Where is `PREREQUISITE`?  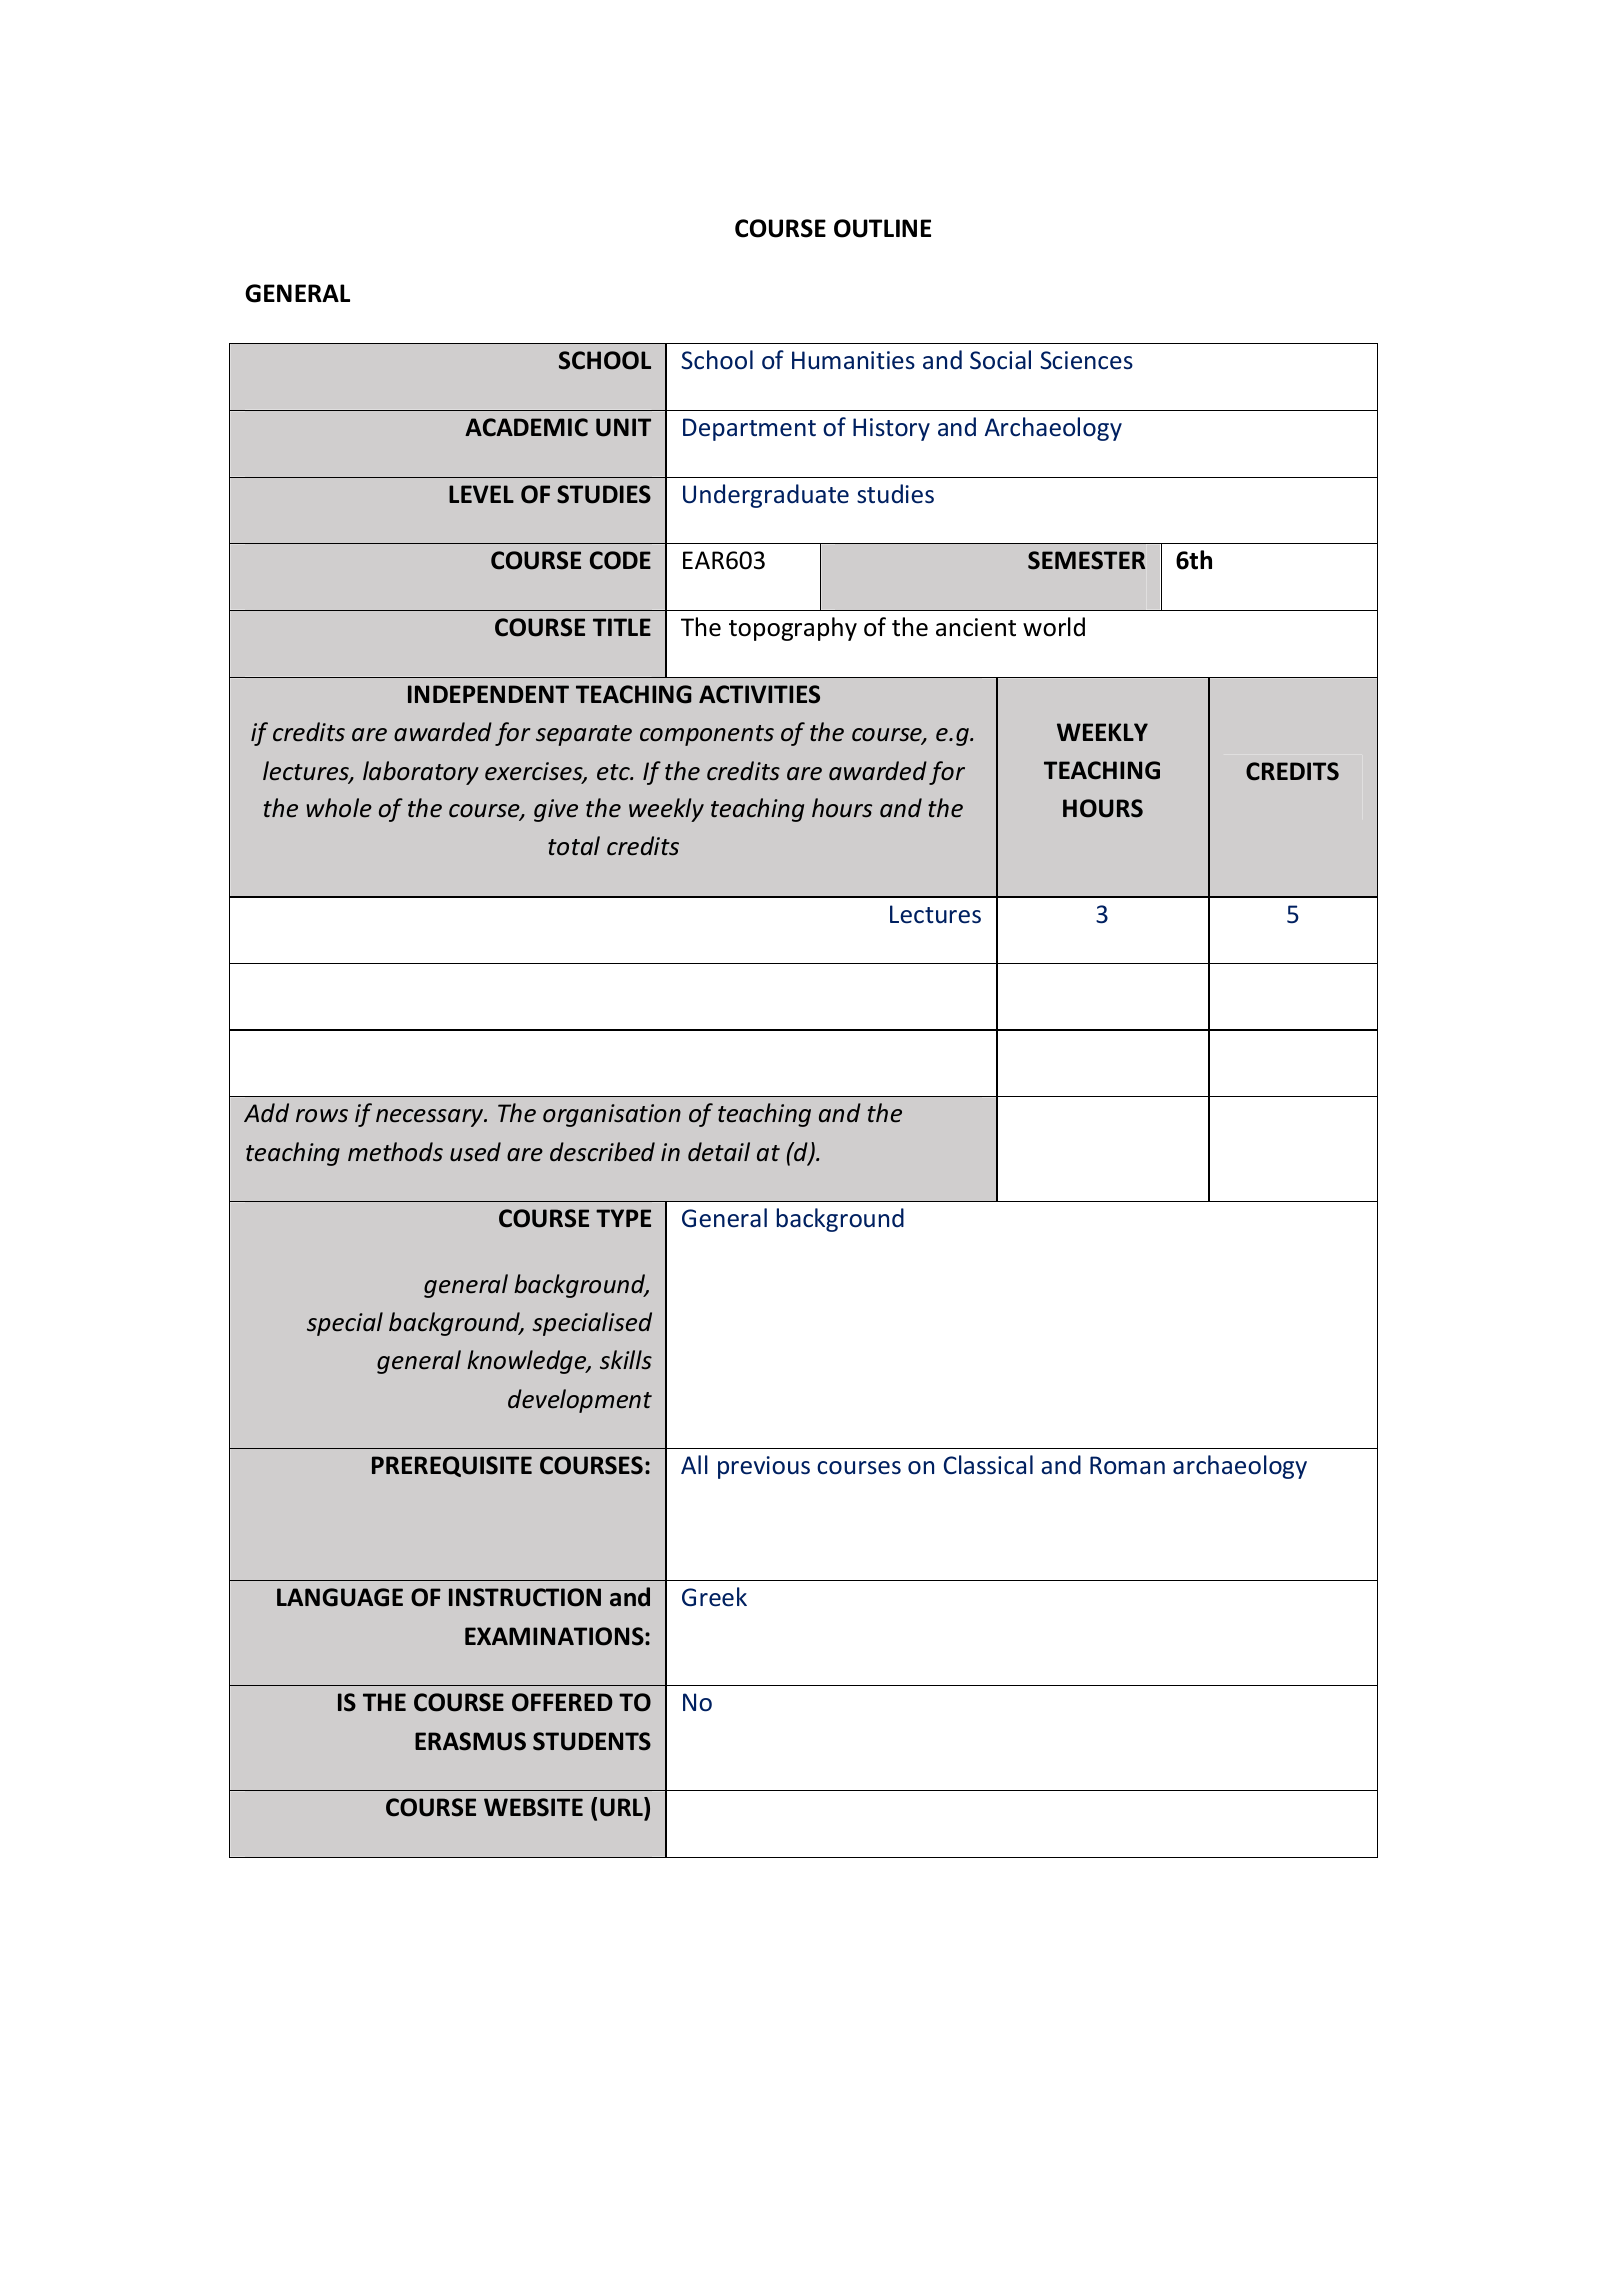
PREREQUISITE is located at coordinates (452, 1466).
